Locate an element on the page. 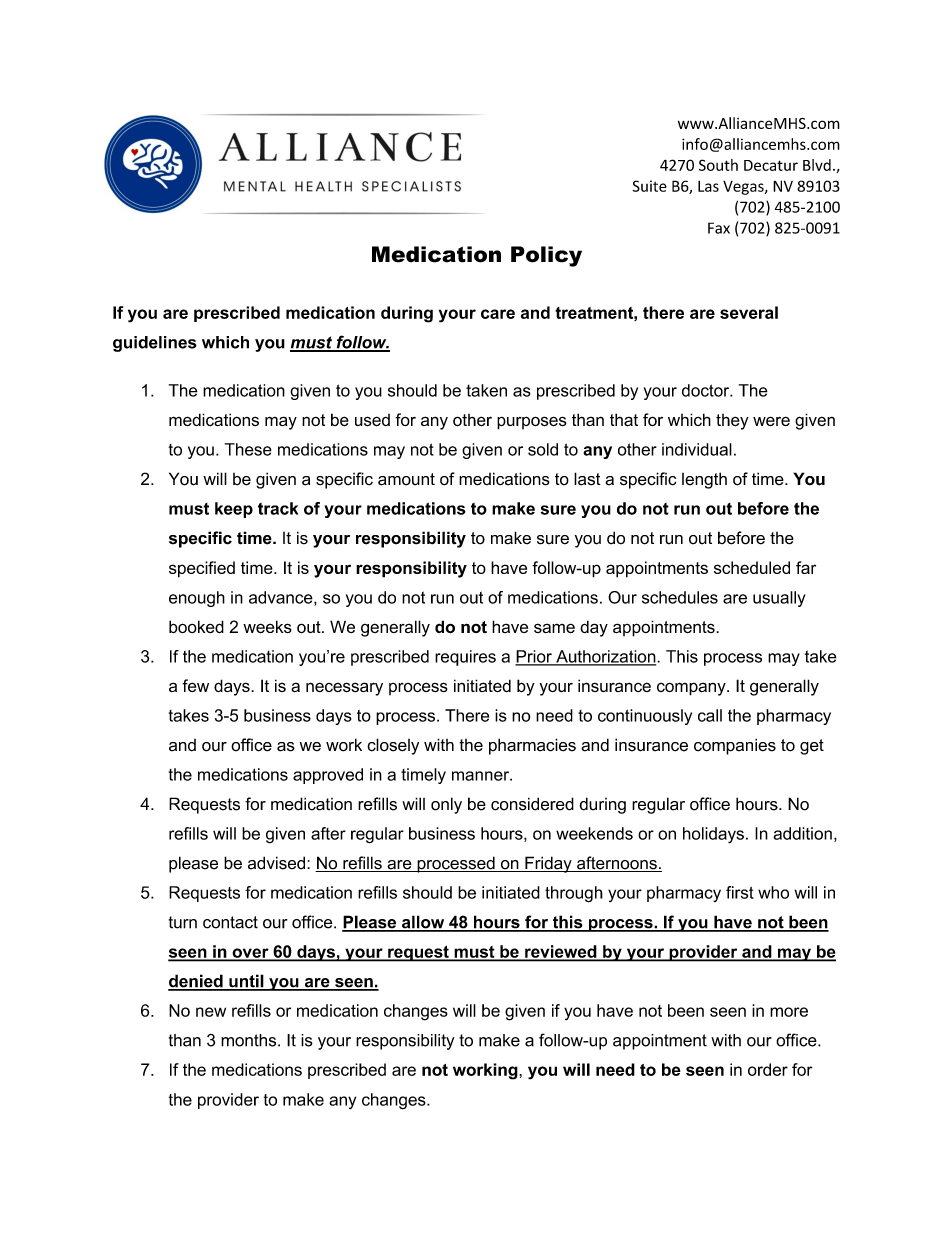 Image resolution: width=952 pixels, height=1233 pixels. guidelines is located at coordinates (155, 344).
